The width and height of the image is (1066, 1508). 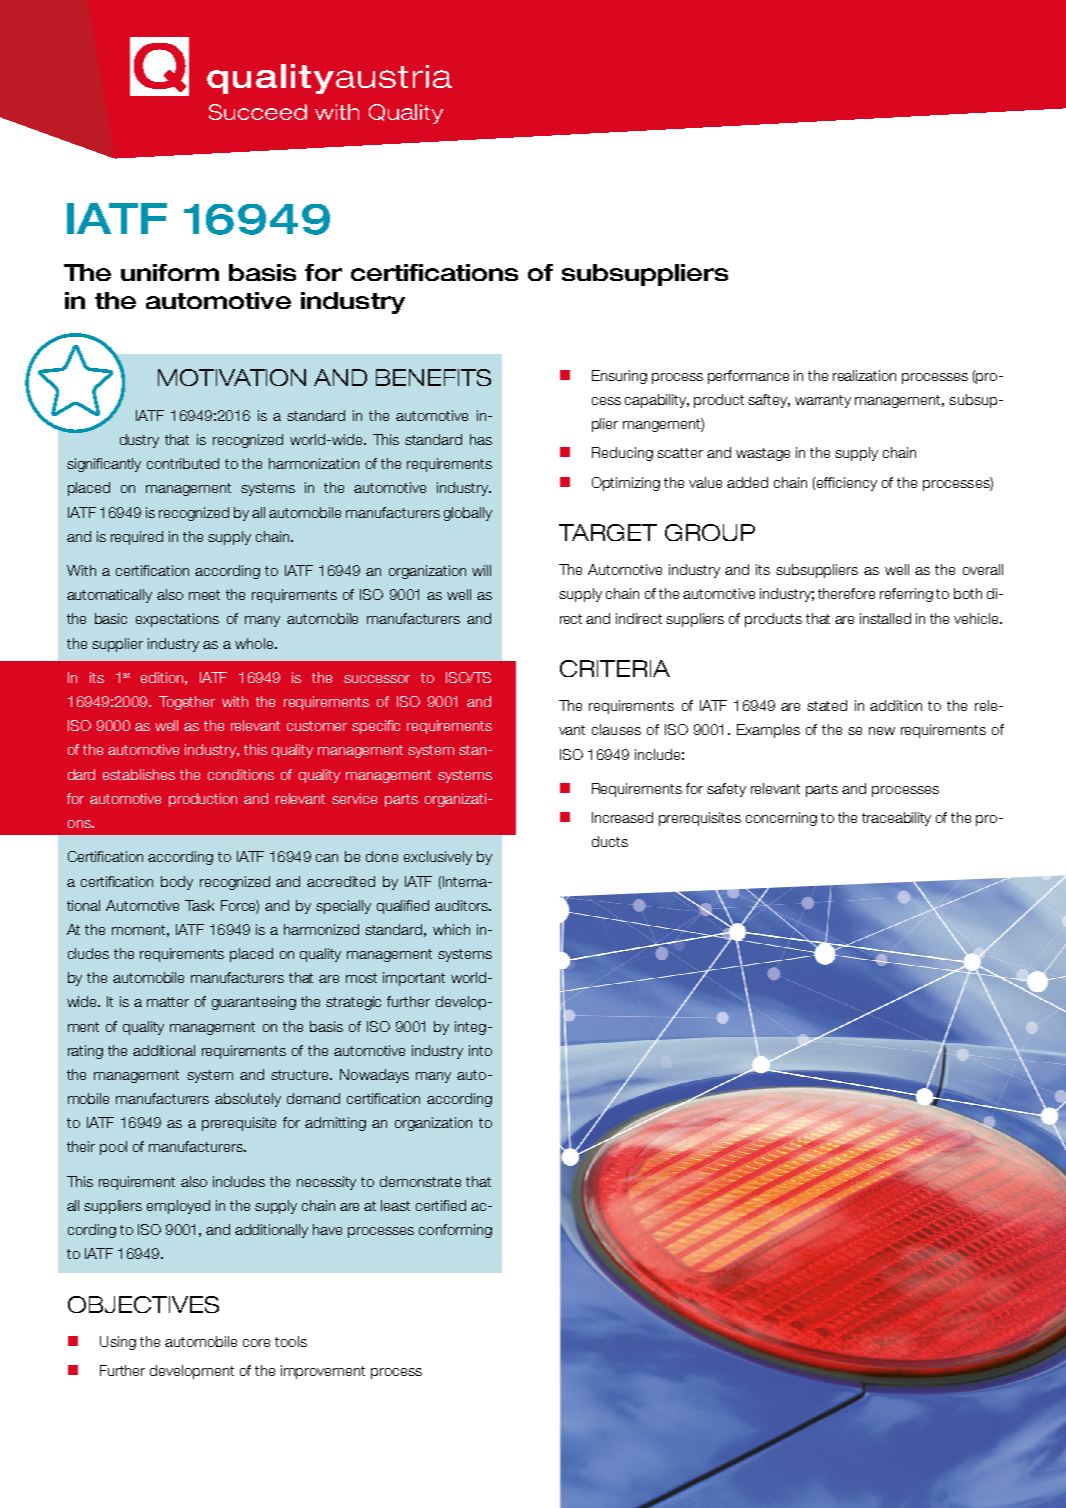 What do you see at coordinates (455, 1231) in the image?
I see `conforming` at bounding box center [455, 1231].
